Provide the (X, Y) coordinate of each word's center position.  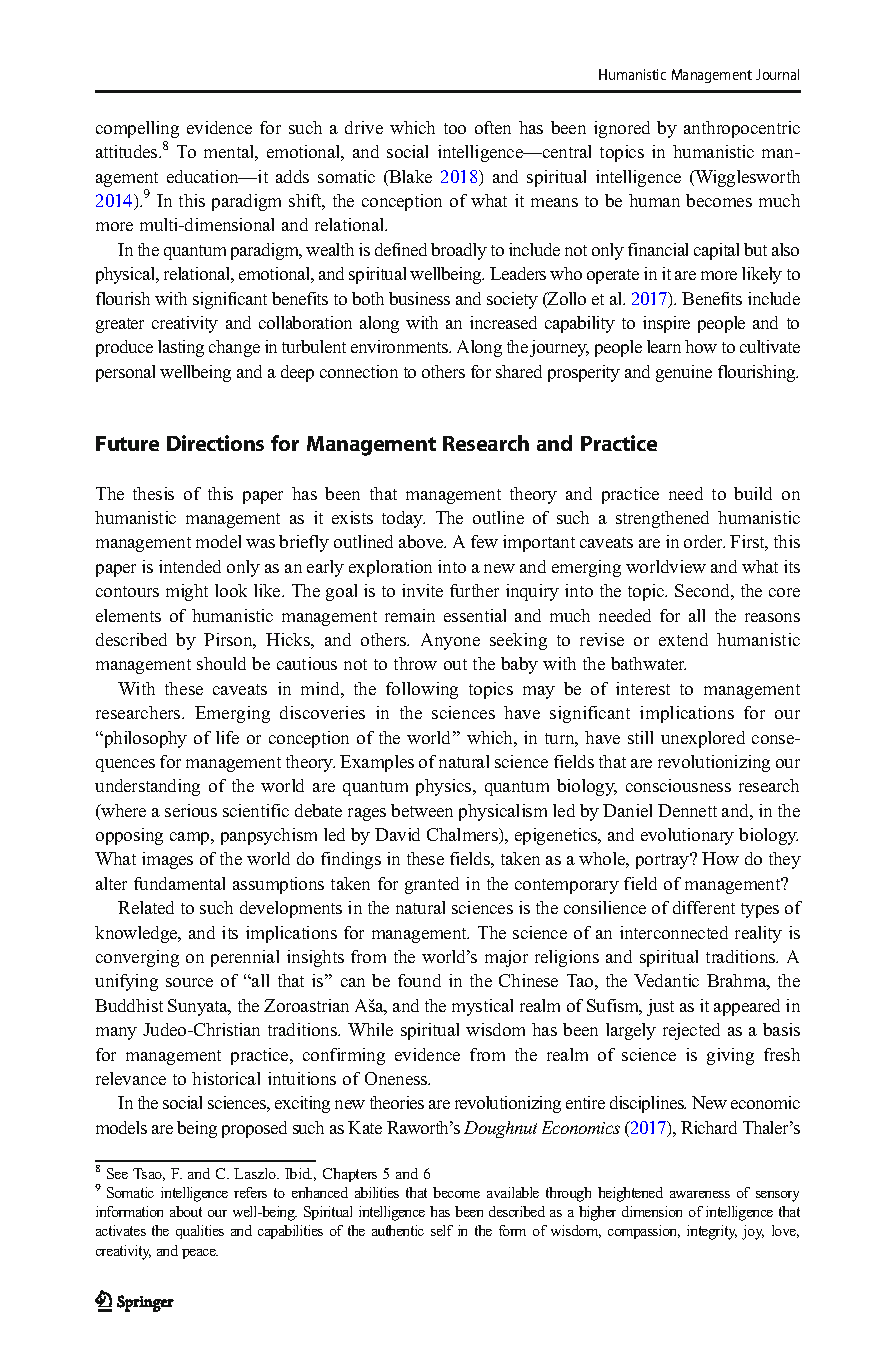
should (221, 663)
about (186, 1211)
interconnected (674, 932)
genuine (684, 373)
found (419, 980)
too (455, 128)
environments (401, 346)
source (189, 982)
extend (683, 639)
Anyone (450, 641)
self (442, 1230)
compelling (137, 129)
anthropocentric (742, 129)
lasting (181, 348)
